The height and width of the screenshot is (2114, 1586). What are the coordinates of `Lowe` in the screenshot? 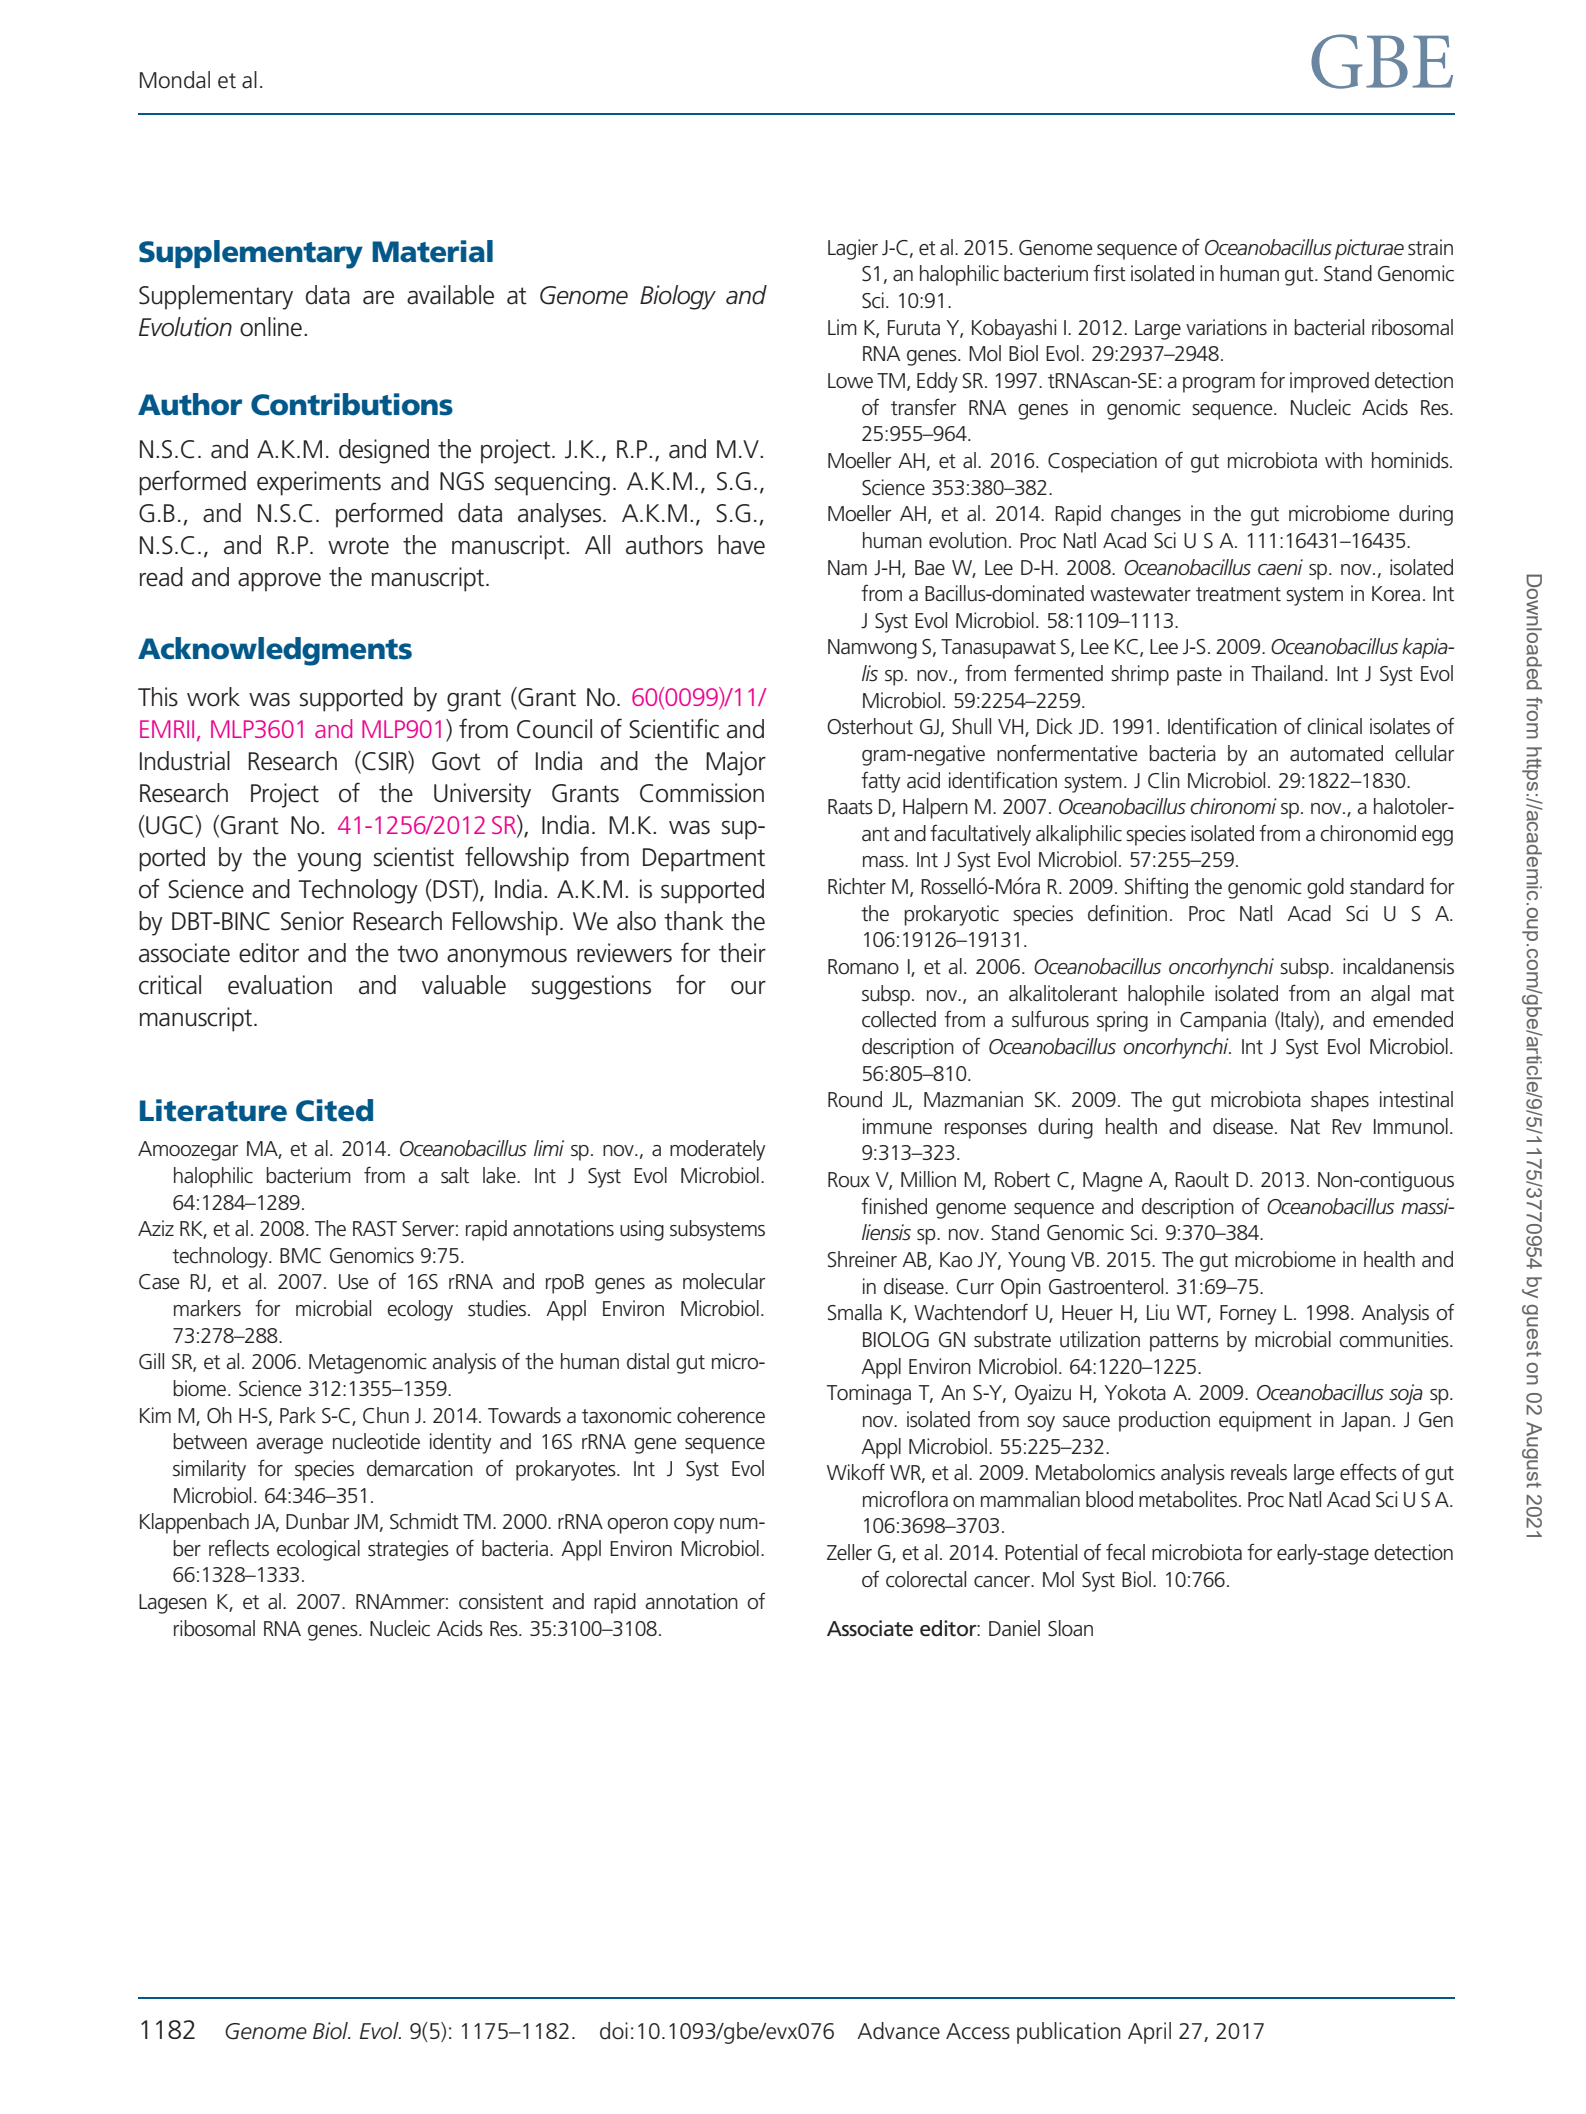 It's located at (850, 381).
